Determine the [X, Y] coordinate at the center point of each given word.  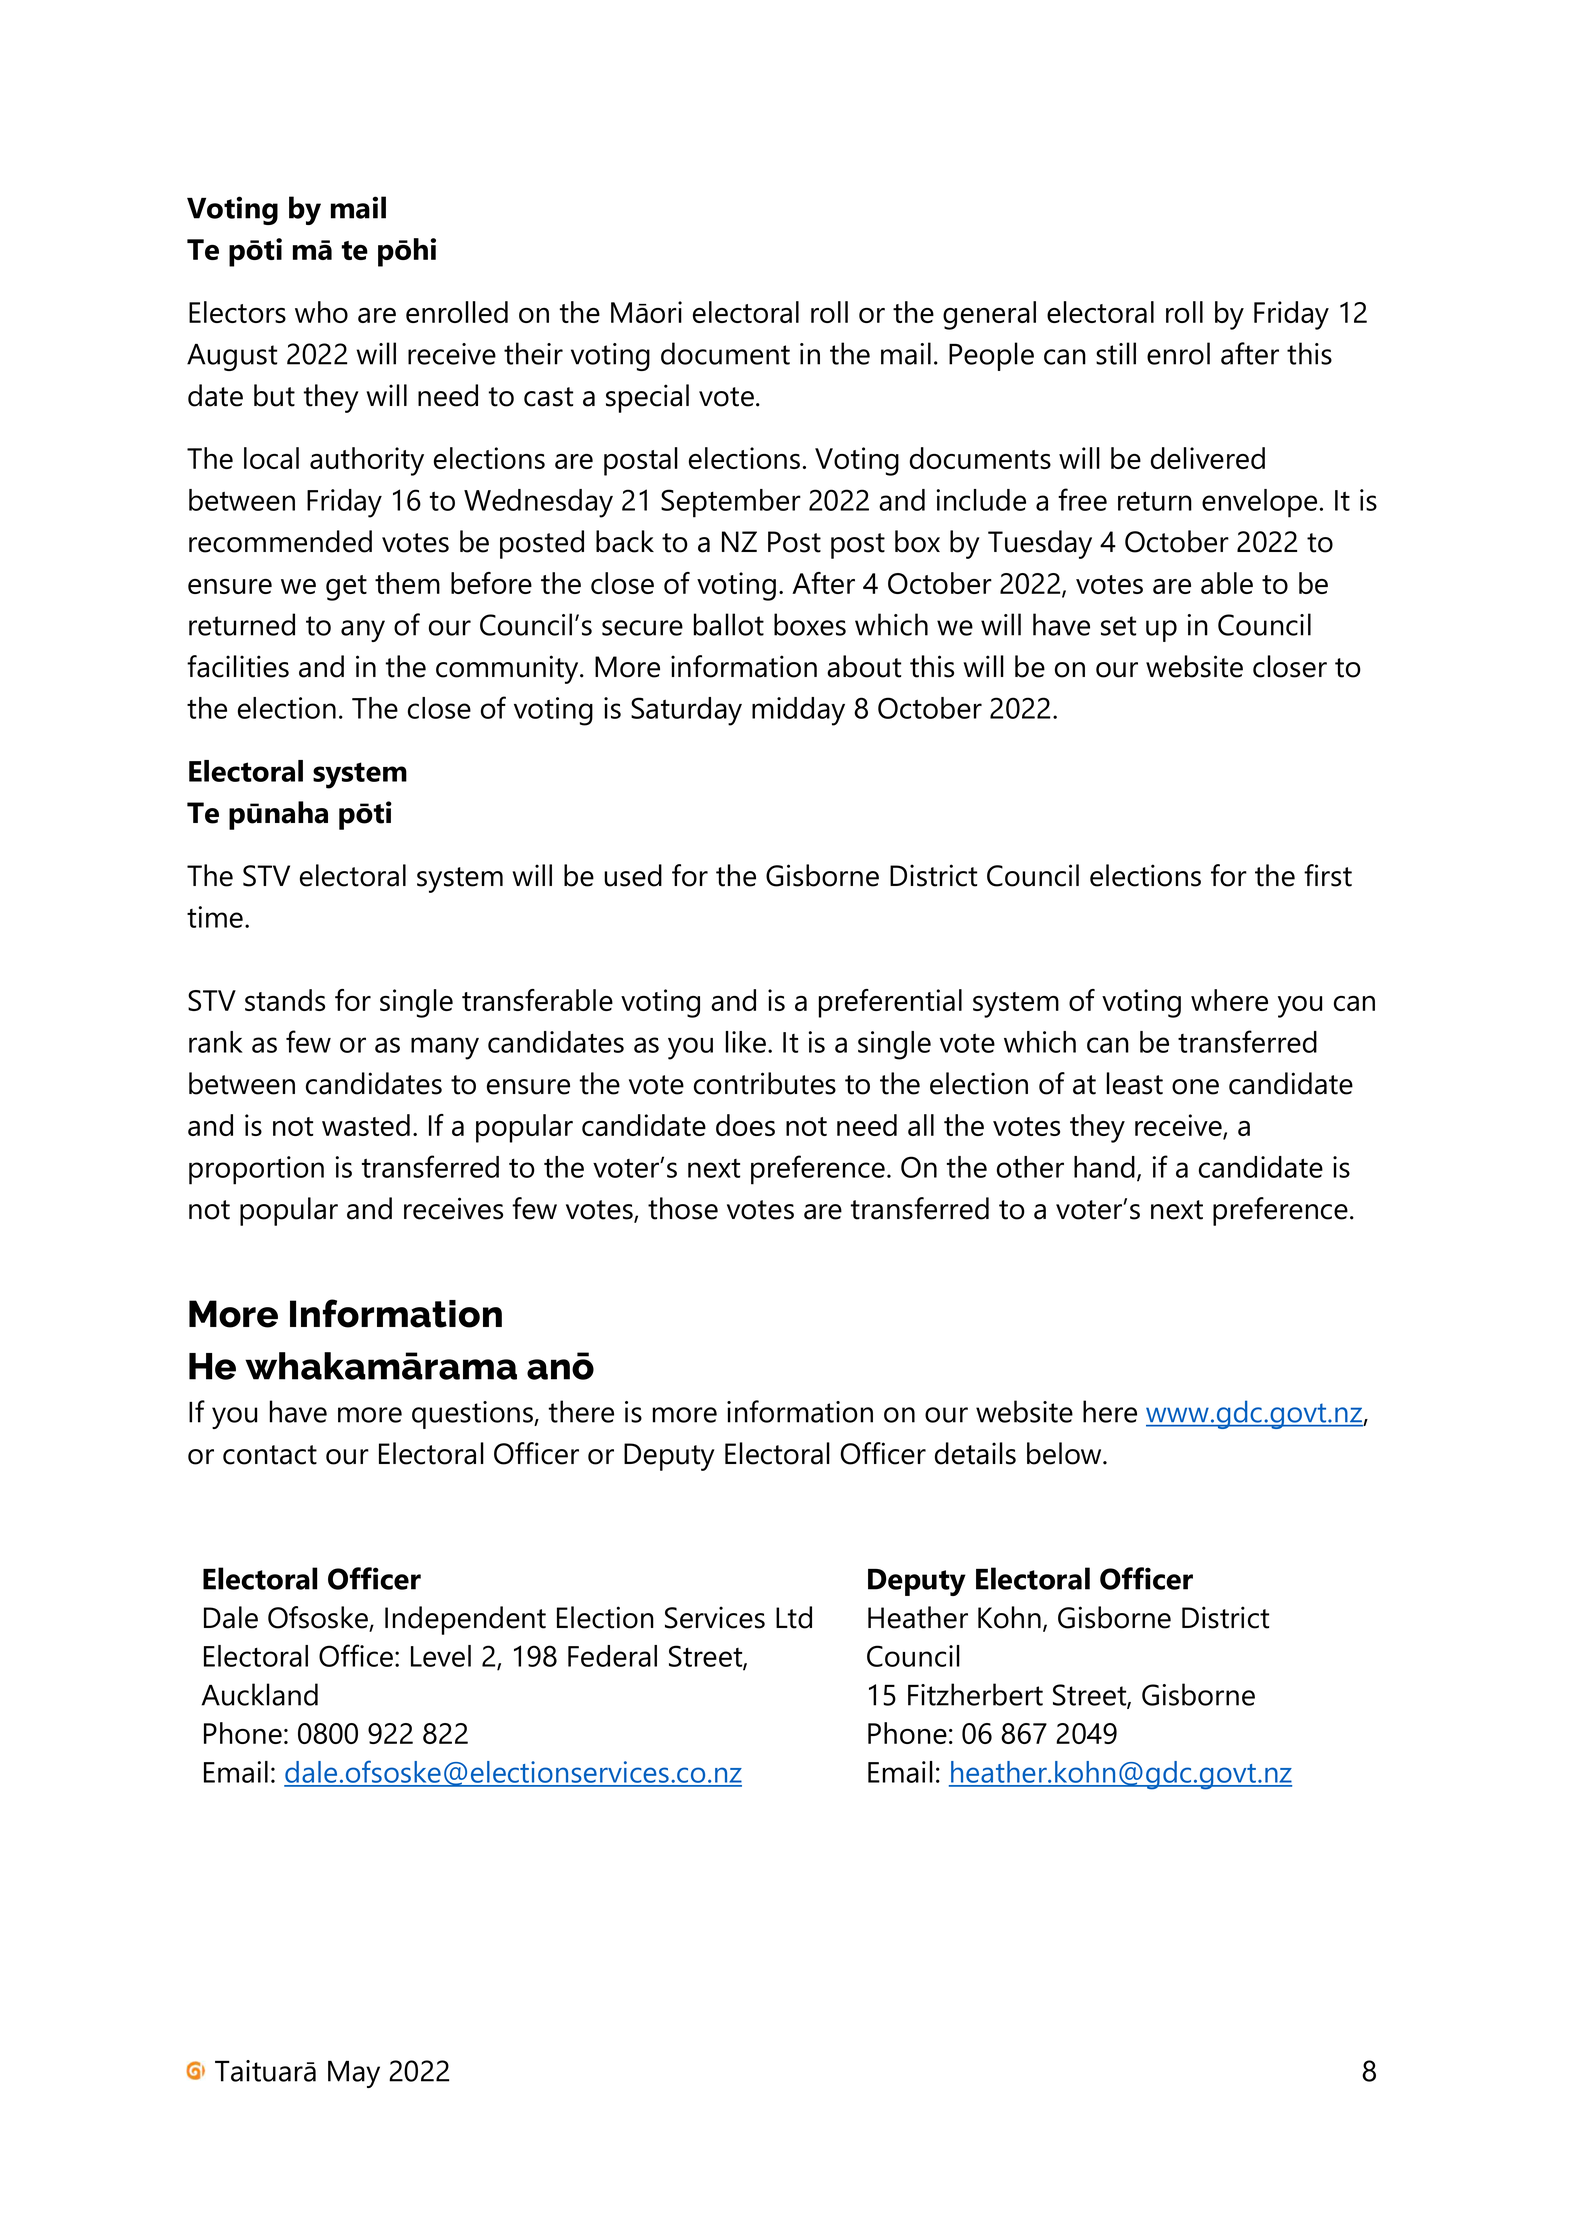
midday [798, 711]
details [975, 1453]
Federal [612, 1656]
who [321, 312]
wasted [366, 1125]
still [1116, 353]
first [1328, 875]
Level [441, 1656]
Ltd [794, 1617]
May [354, 2074]
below [1065, 1453]
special [647, 398]
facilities [238, 666]
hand [1104, 1167]
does [745, 1125]
